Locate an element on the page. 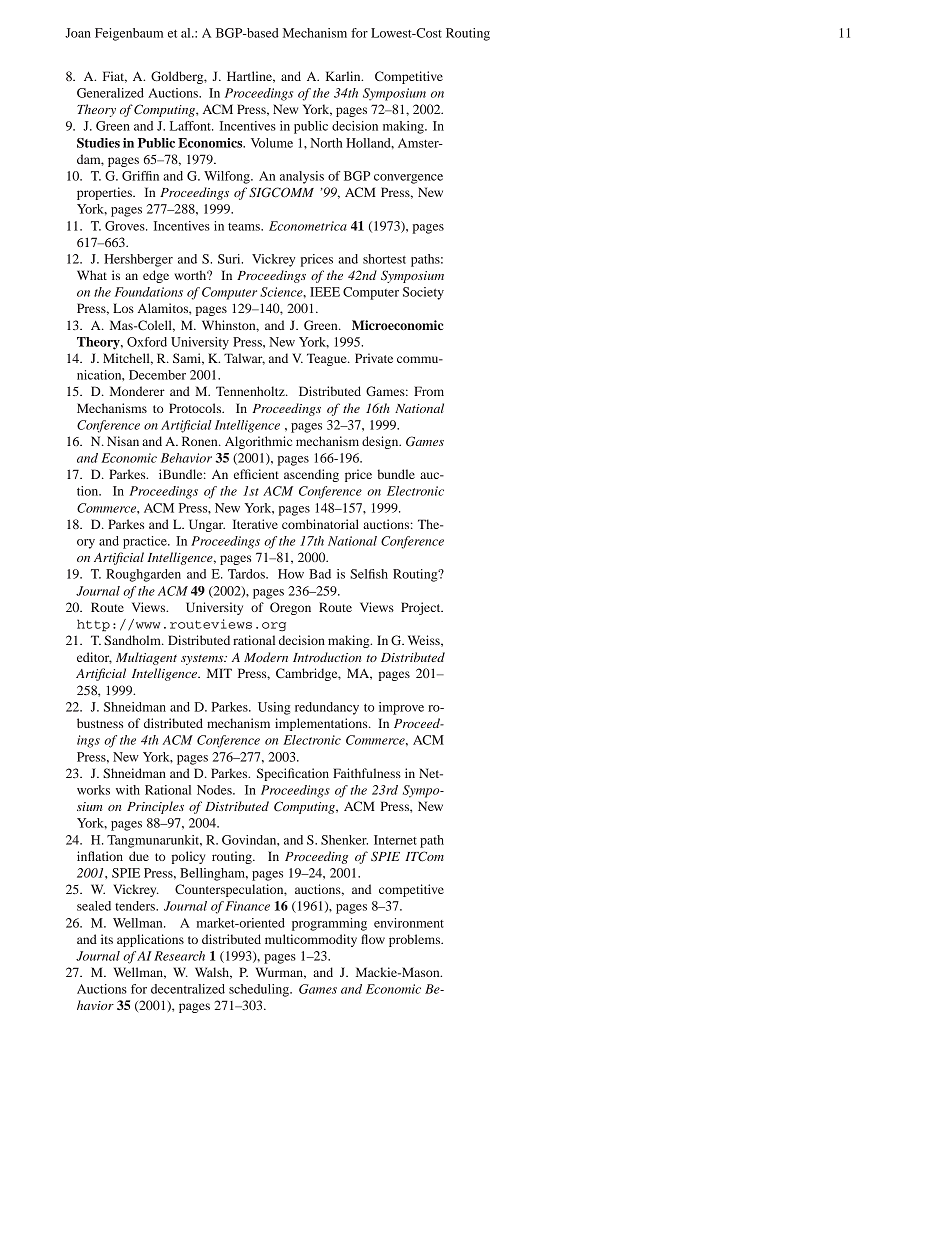 The height and width of the page is (1233, 952). Karlin is located at coordinates (344, 76).
